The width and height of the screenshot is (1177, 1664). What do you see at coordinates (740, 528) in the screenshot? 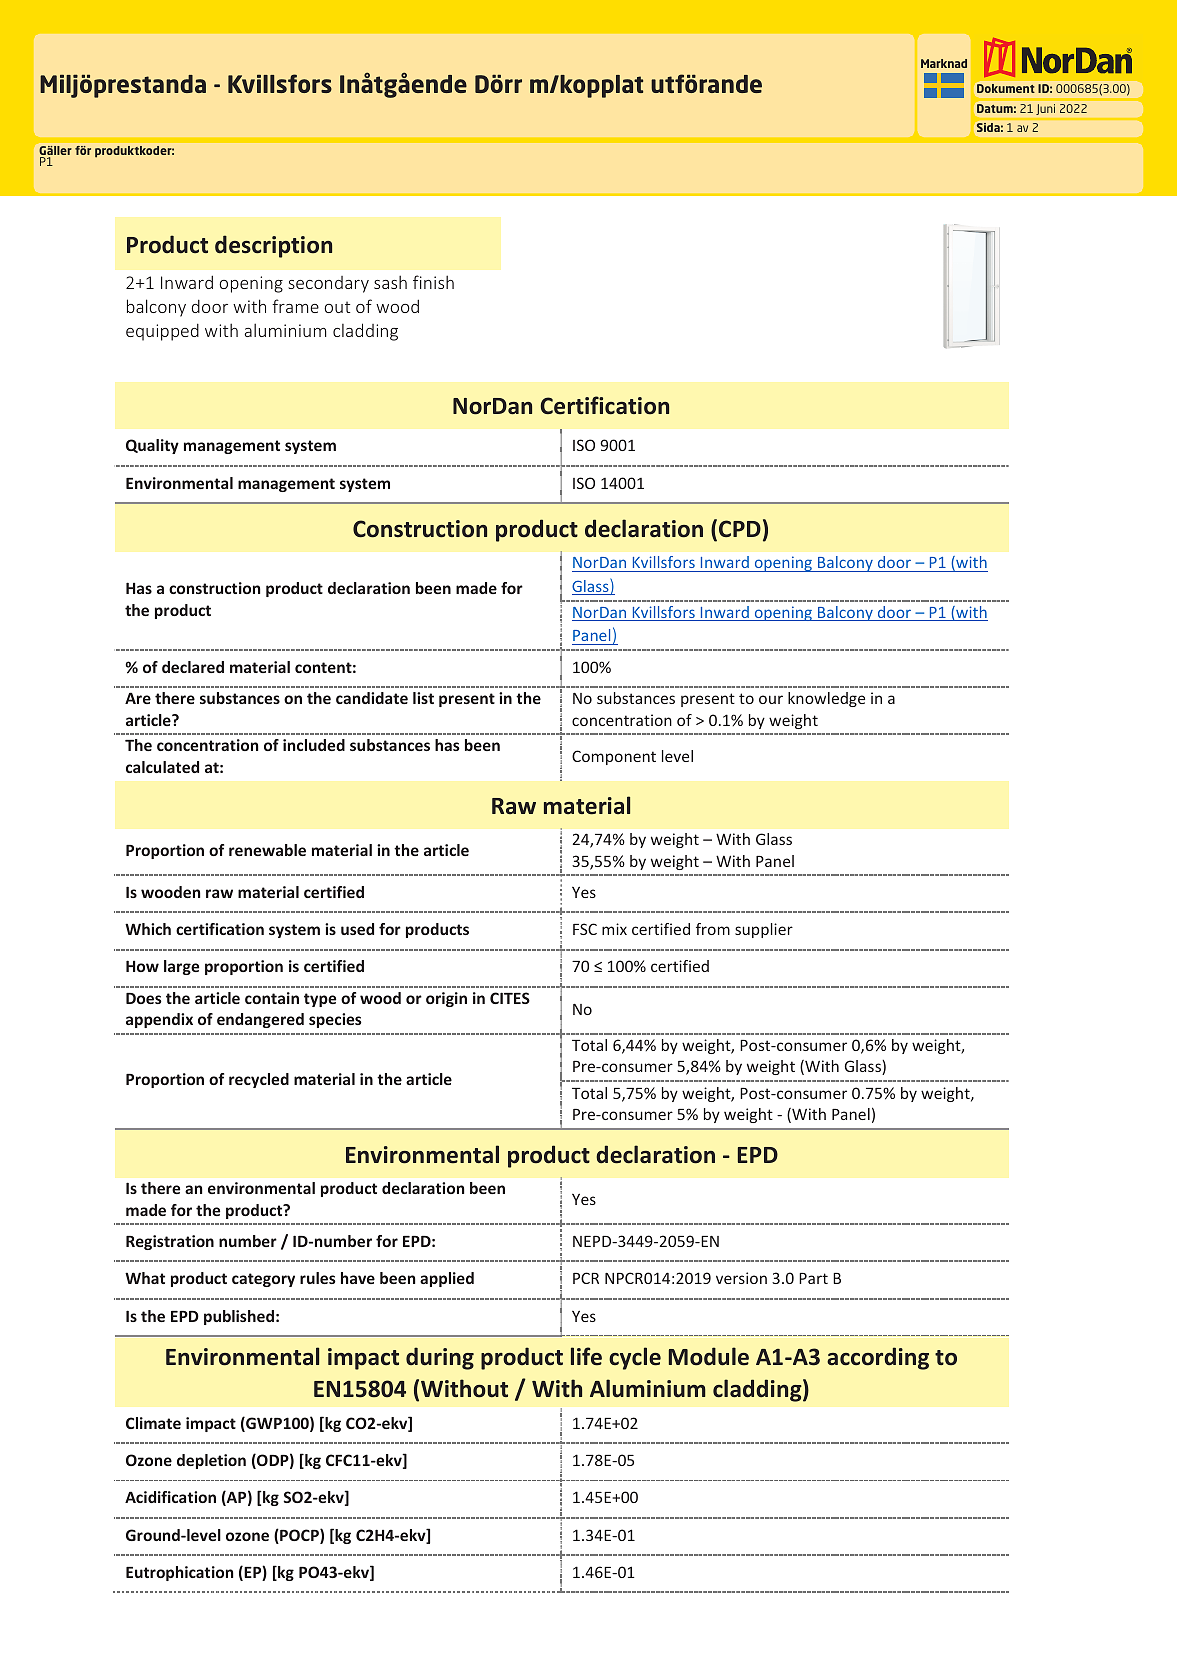
I see `CPD` at bounding box center [740, 528].
